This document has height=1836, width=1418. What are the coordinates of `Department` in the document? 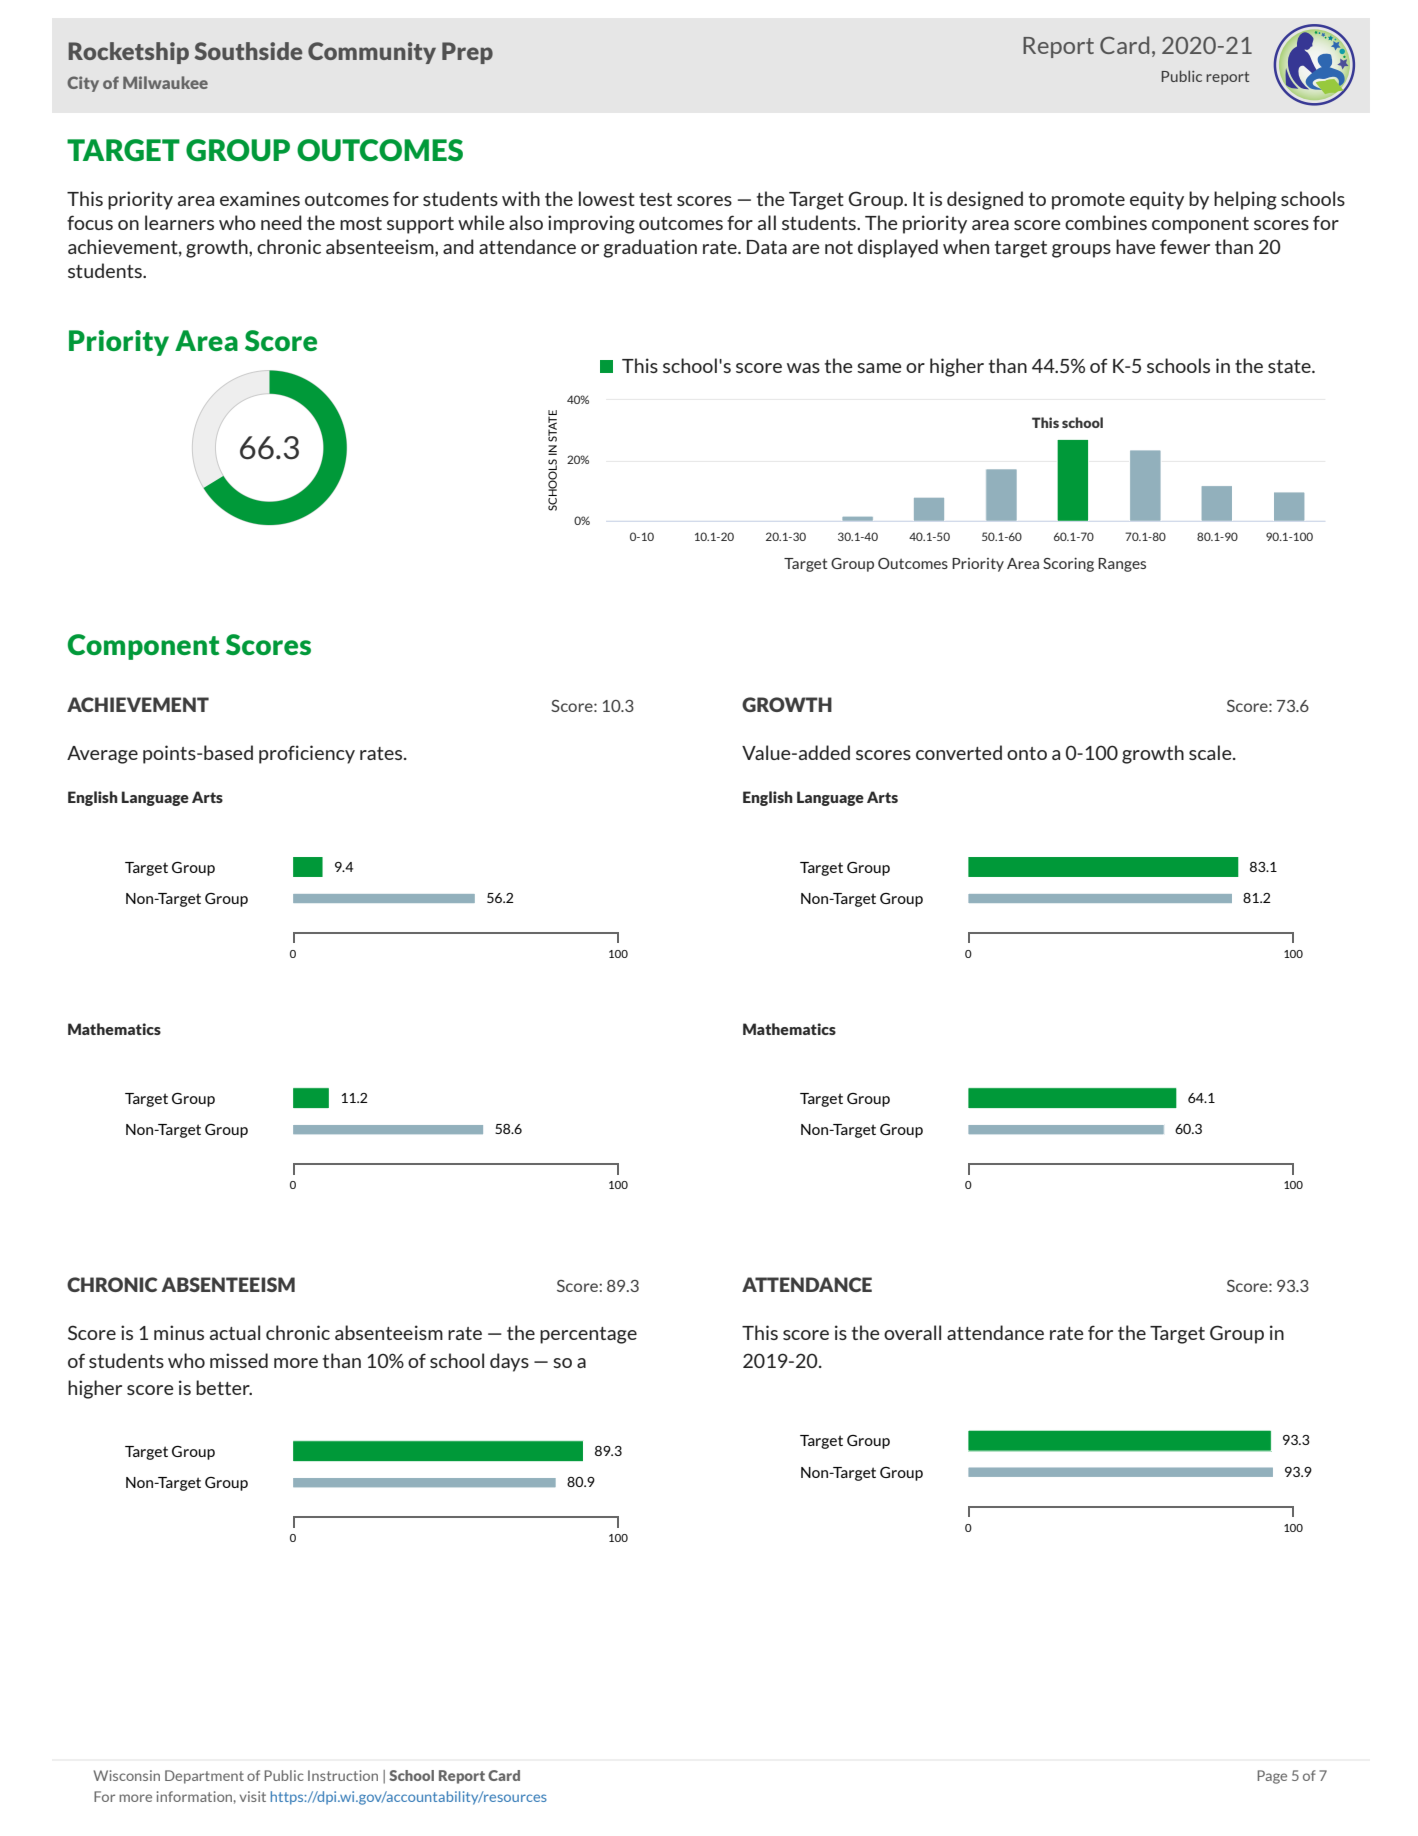 It's located at (204, 1777).
